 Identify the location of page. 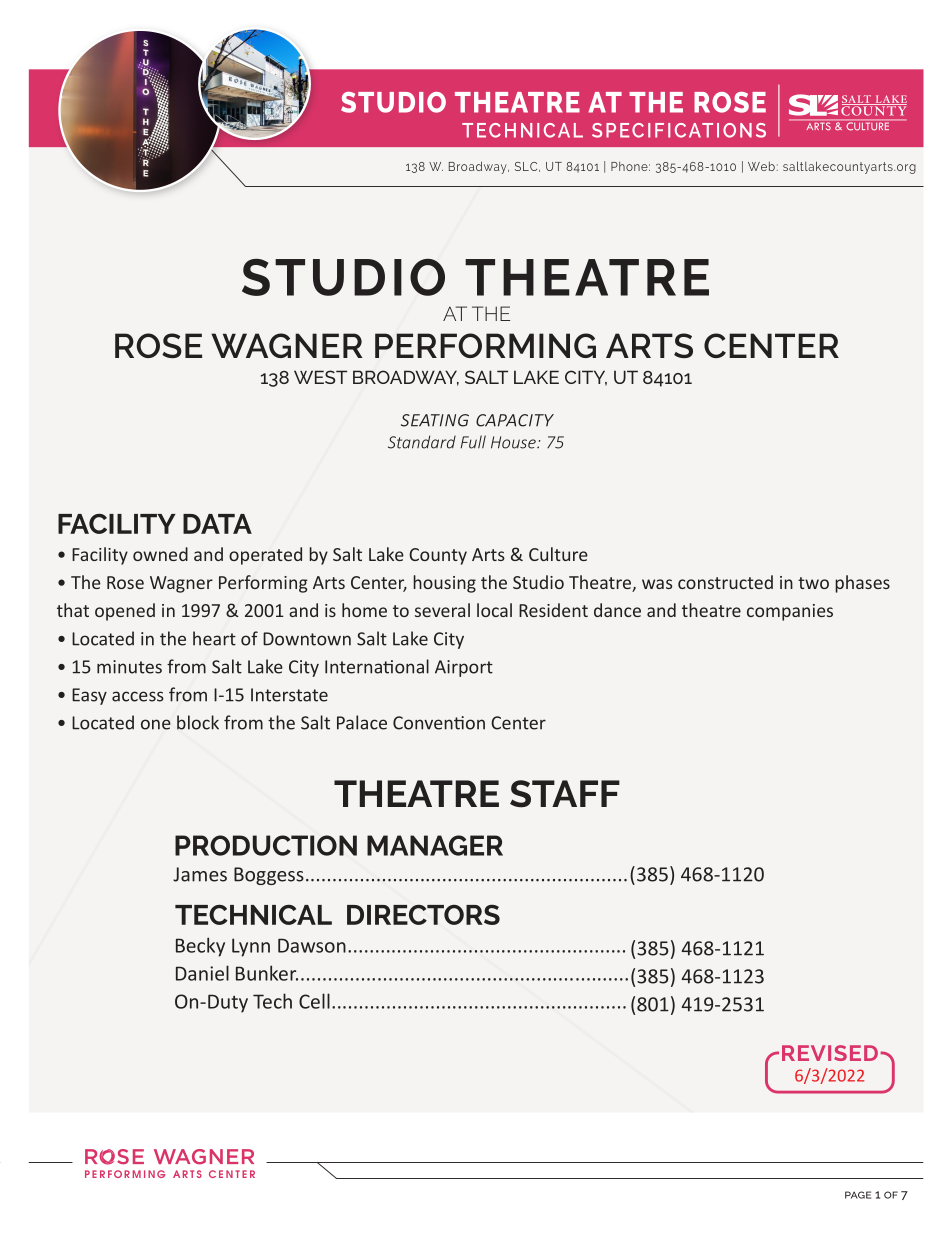
(858, 1195).
